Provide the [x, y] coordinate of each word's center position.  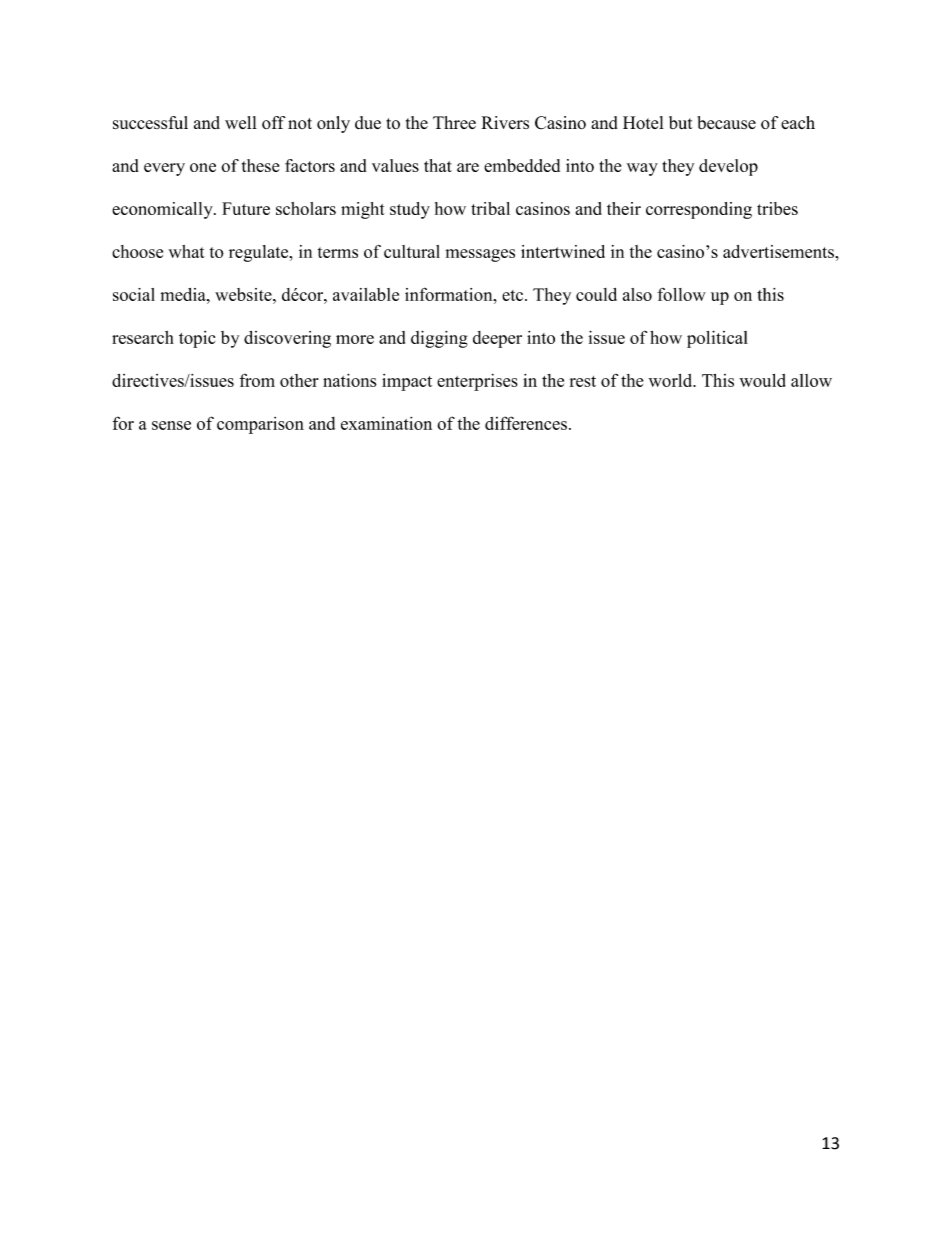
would [762, 380]
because [727, 123]
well [241, 122]
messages [480, 255]
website [244, 294]
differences [526, 423]
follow [681, 294]
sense [171, 425]
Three [454, 122]
